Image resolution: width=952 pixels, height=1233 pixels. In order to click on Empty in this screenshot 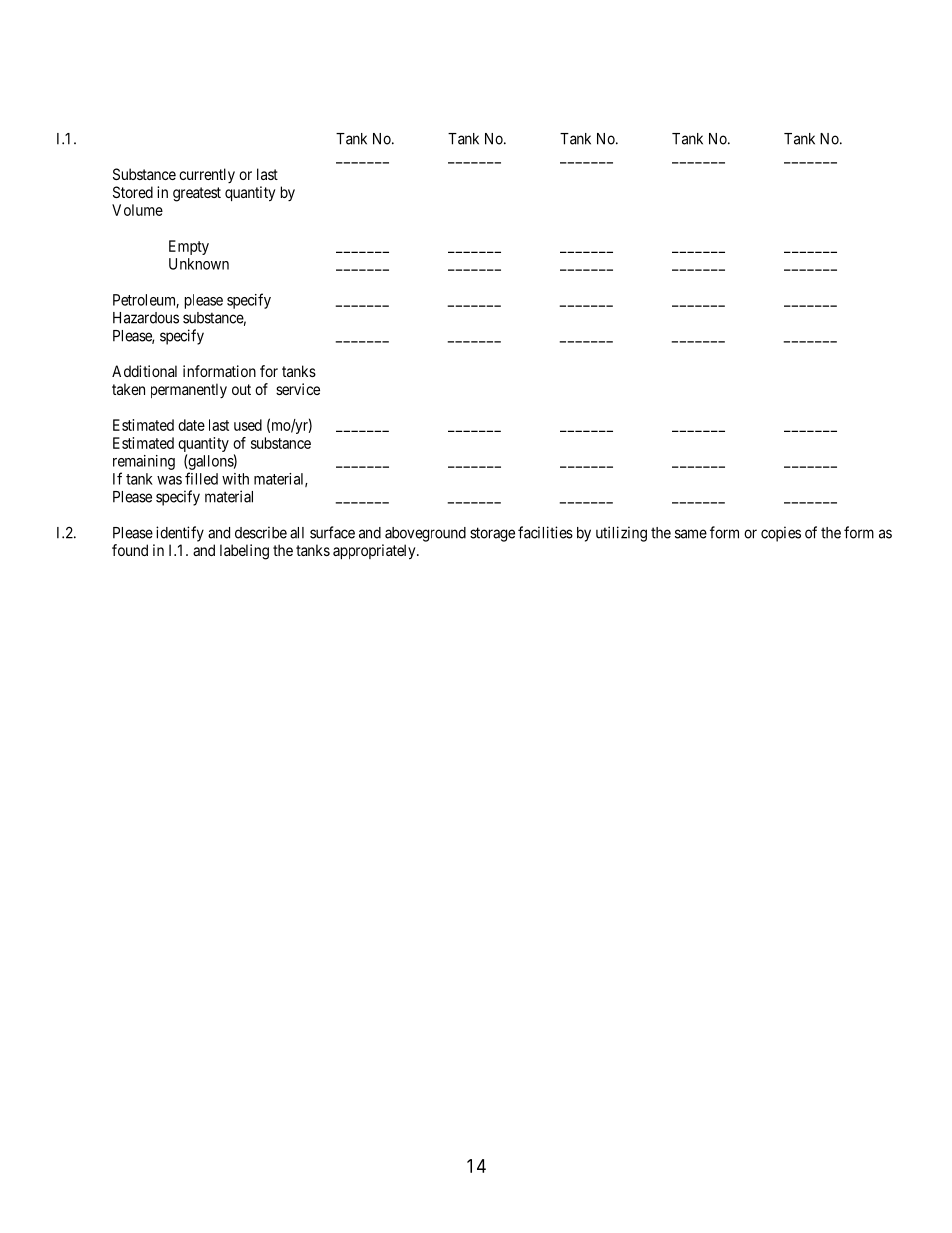, I will do `click(189, 247)`.
